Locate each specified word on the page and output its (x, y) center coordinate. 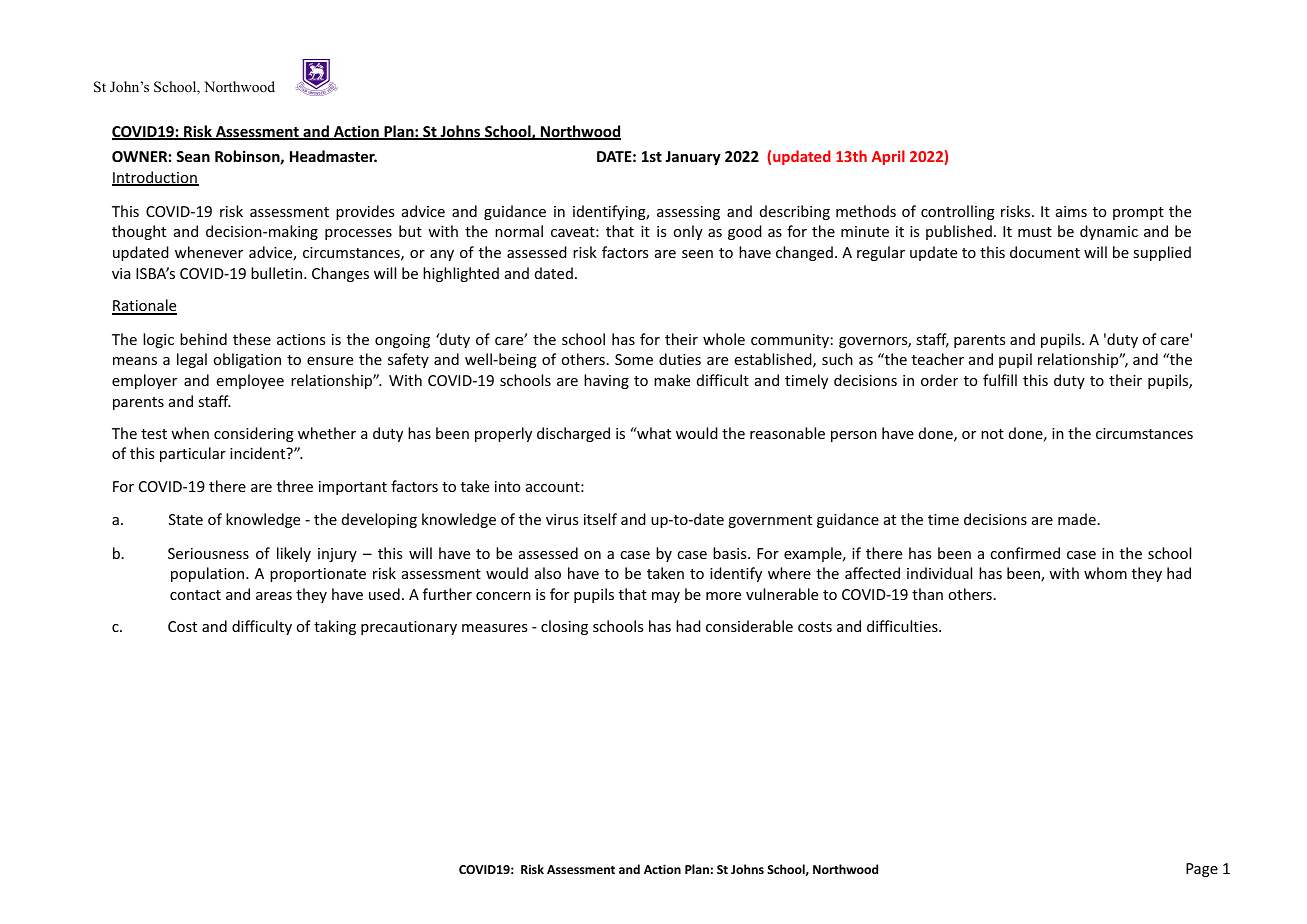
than (927, 594)
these (252, 339)
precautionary (409, 628)
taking (335, 627)
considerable (749, 626)
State (186, 519)
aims (1071, 211)
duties (680, 359)
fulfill (1000, 380)
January (693, 158)
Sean (193, 156)
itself (600, 519)
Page (1202, 870)
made (1077, 519)
